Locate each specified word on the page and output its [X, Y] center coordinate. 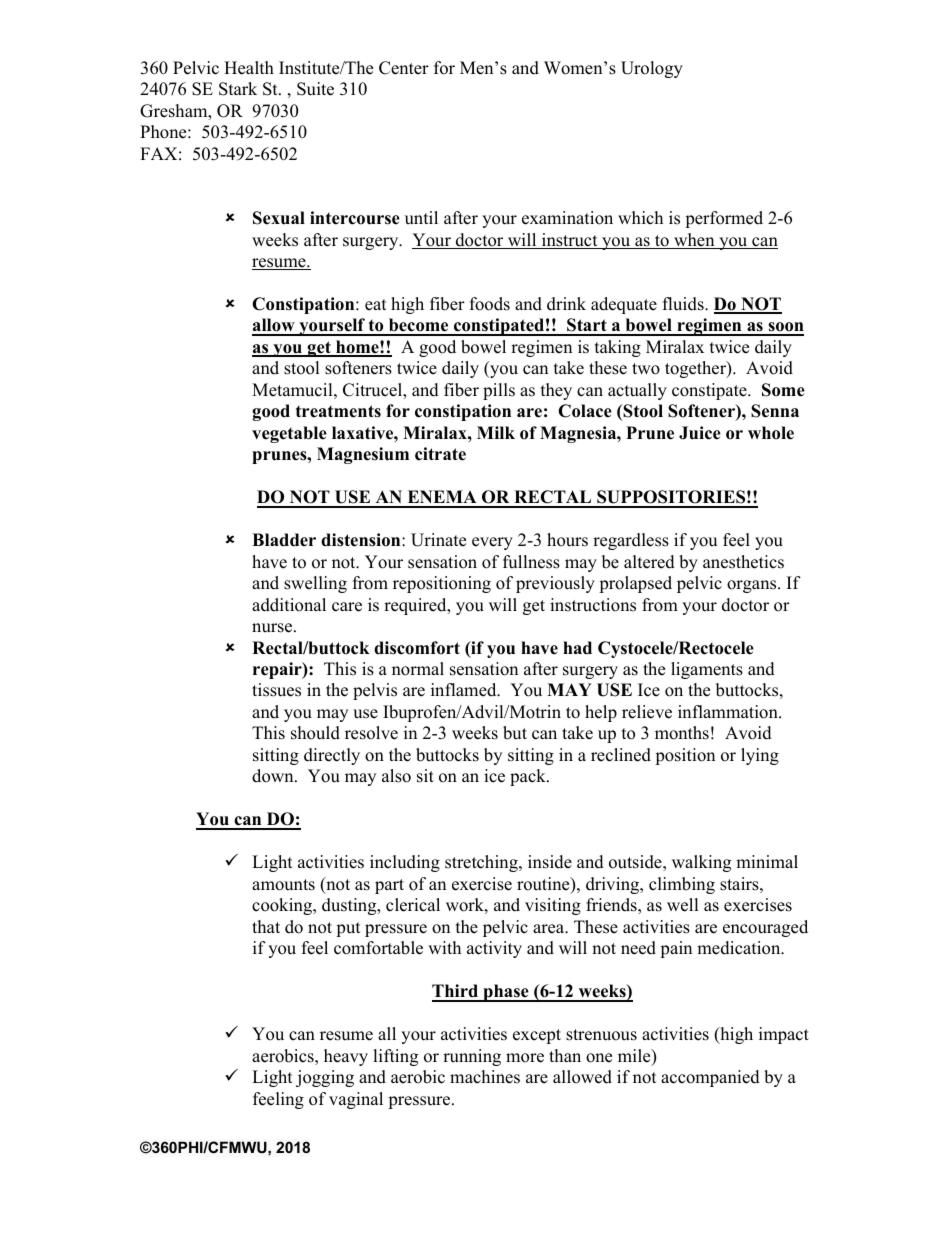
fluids [684, 304]
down [274, 776]
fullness [531, 562]
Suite [315, 89]
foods [490, 304]
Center [404, 68]
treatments [338, 411]
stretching [482, 863]
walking [701, 863]
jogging [325, 1078]
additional [289, 605]
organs [753, 586]
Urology [652, 69]
